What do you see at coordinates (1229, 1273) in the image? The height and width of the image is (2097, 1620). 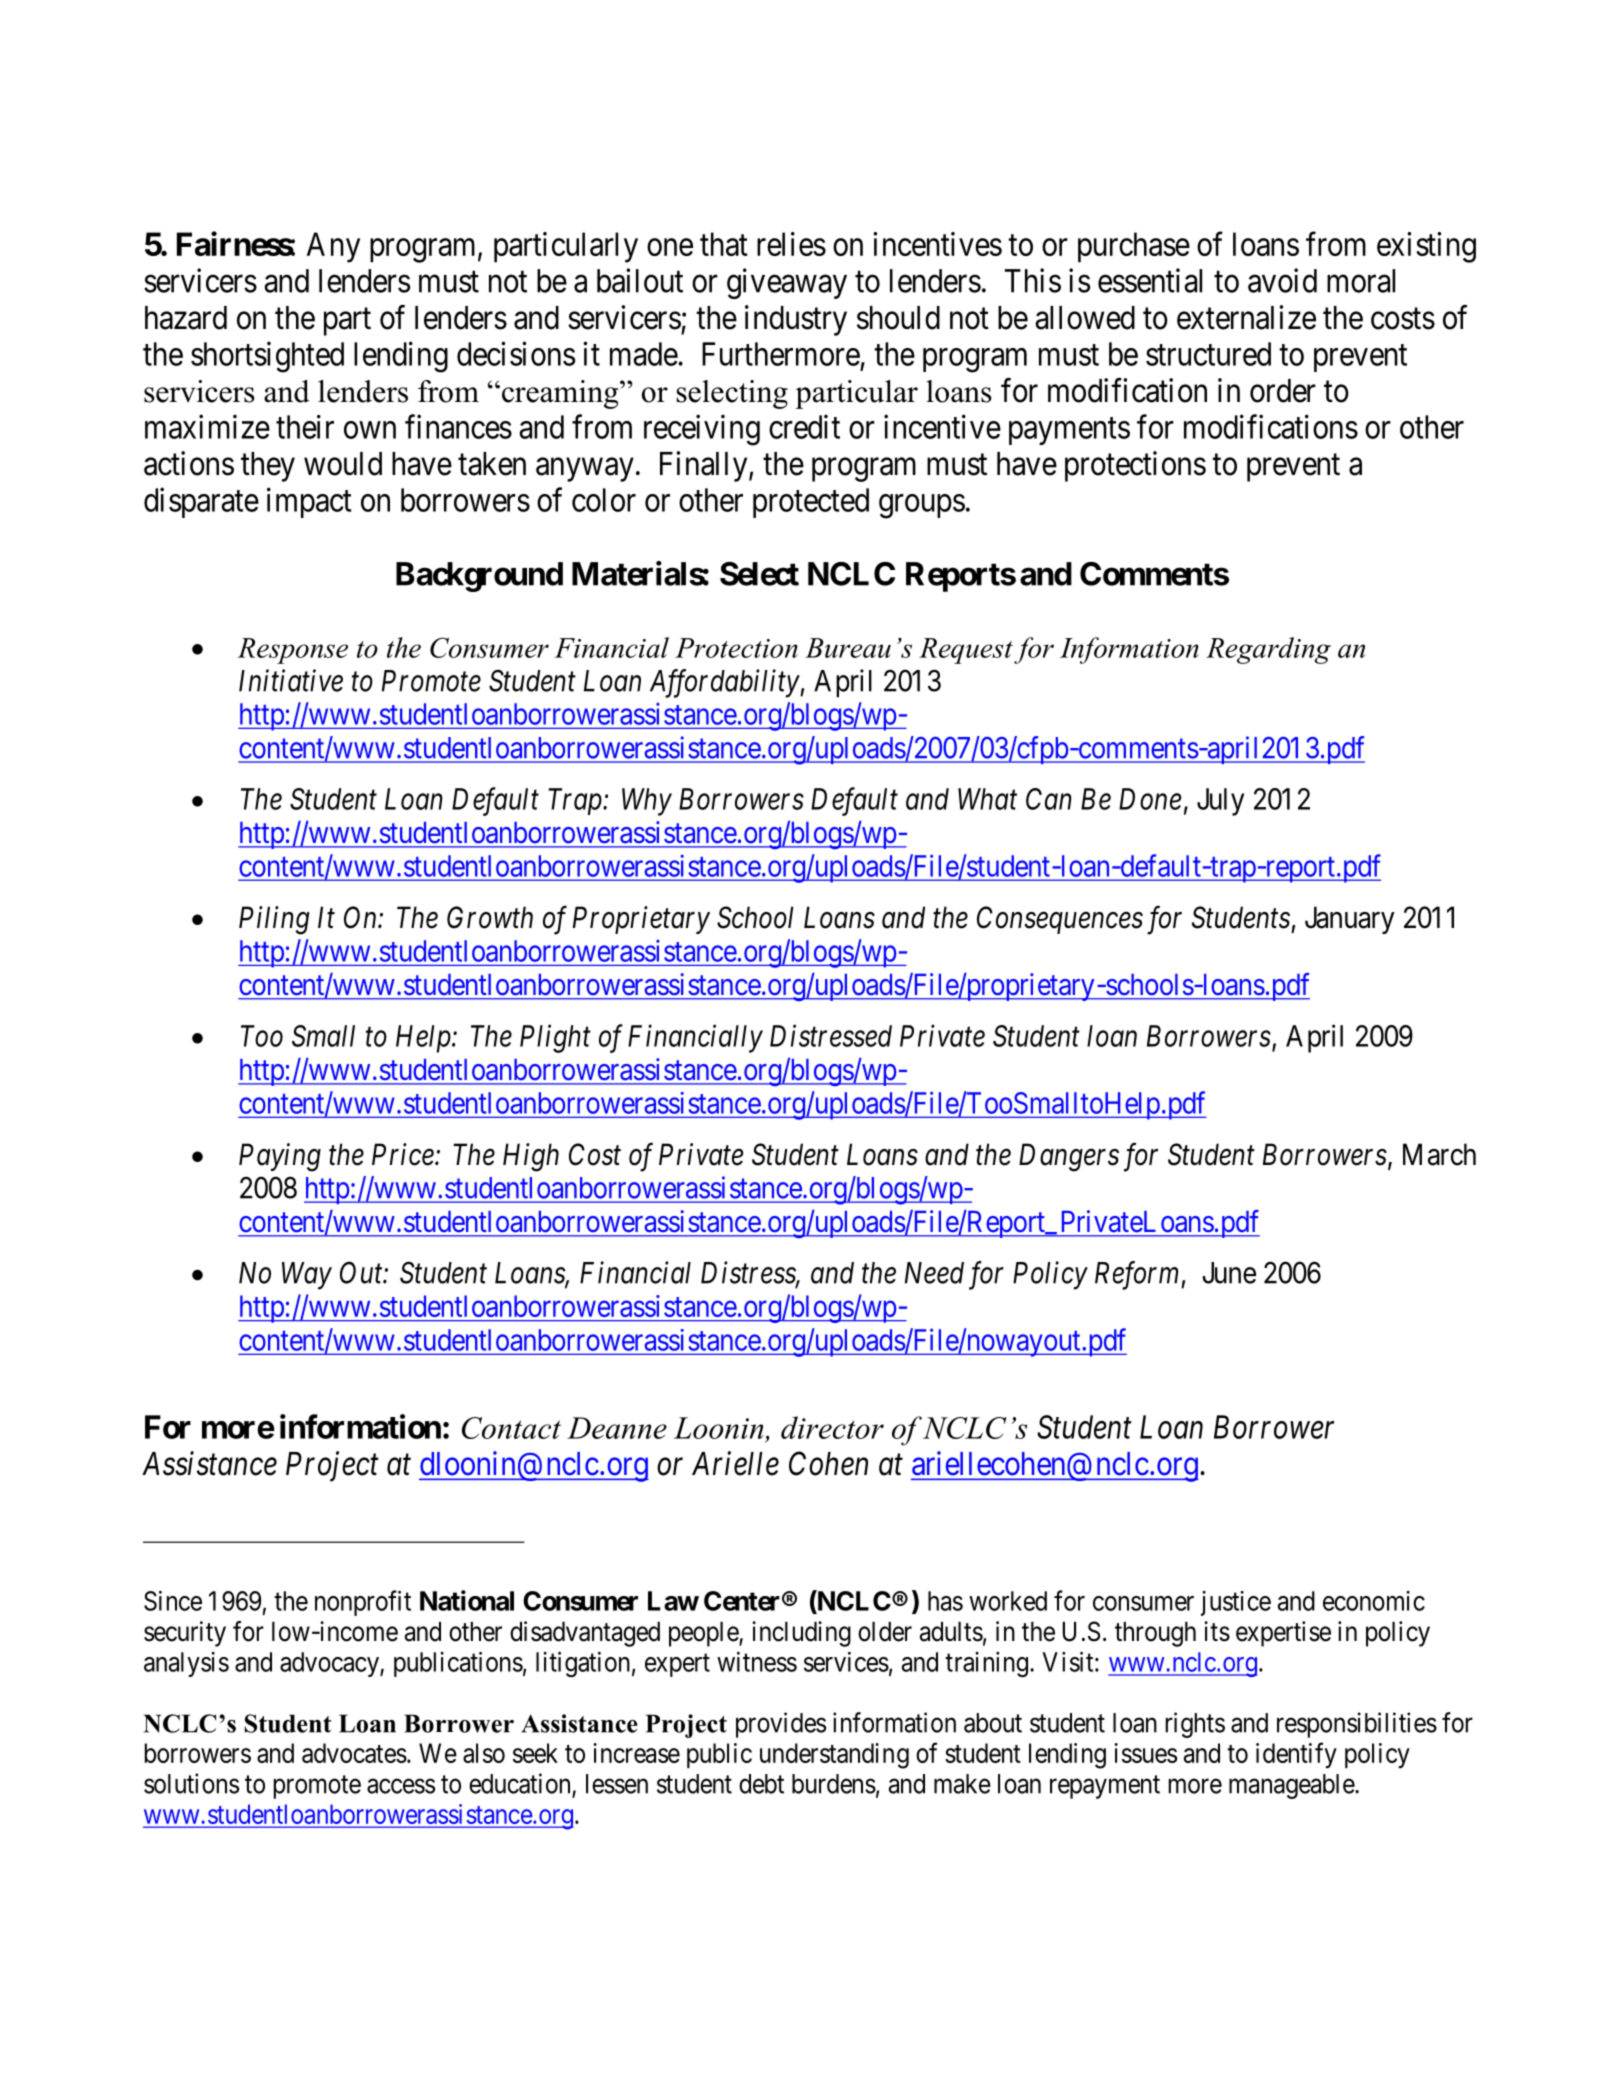 I see `June` at bounding box center [1229, 1273].
